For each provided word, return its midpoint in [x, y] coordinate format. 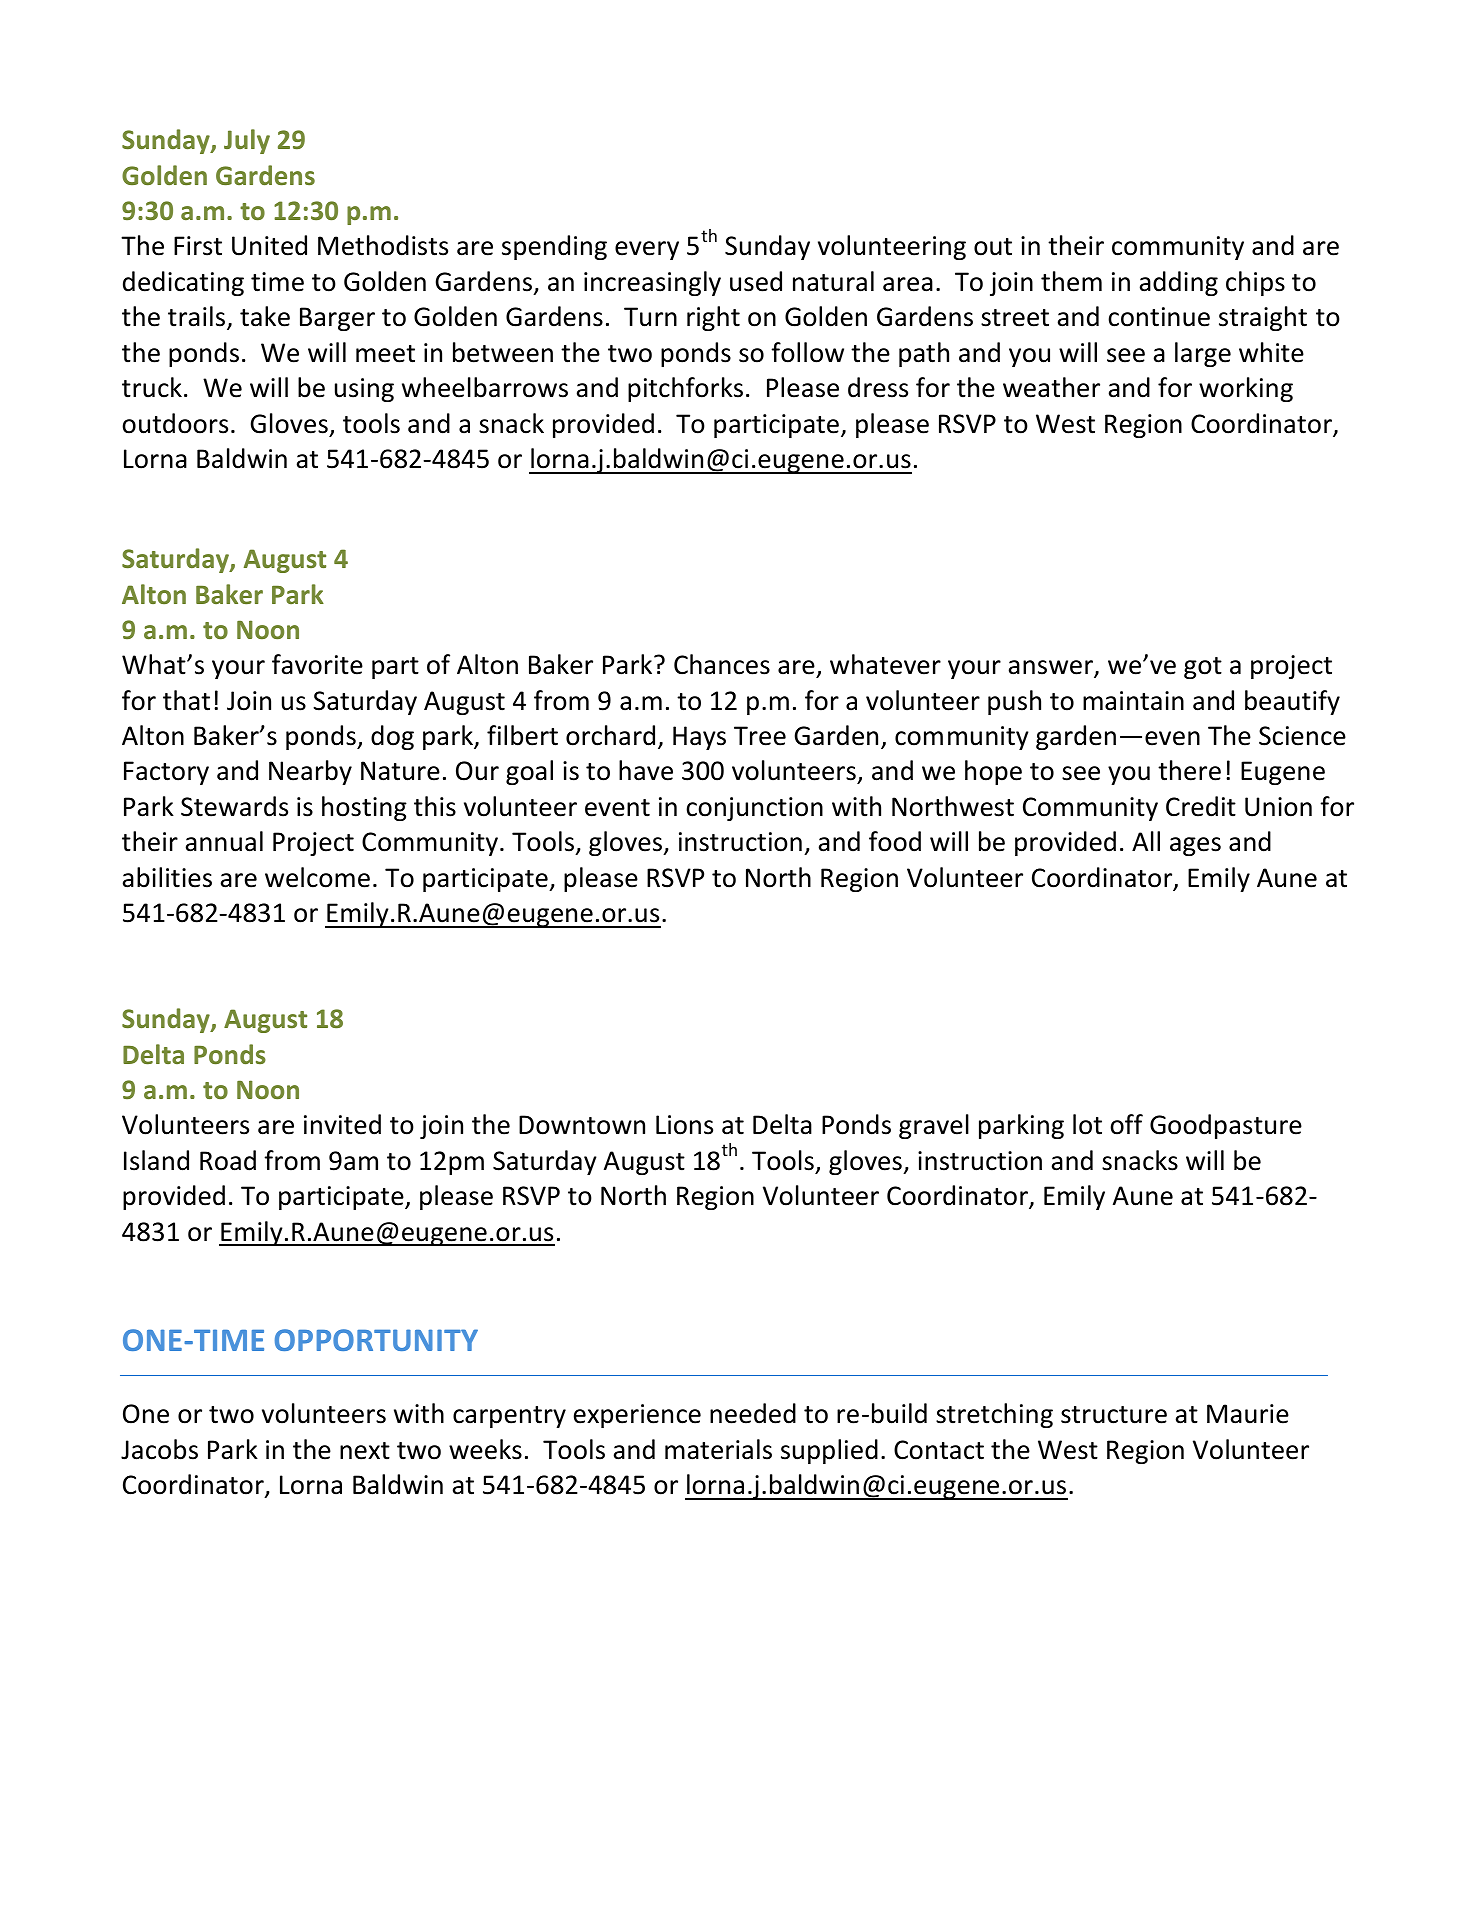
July [247, 141]
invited [342, 1124]
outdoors [175, 423]
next [365, 1451]
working [1246, 389]
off [1126, 1124]
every [647, 250]
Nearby [310, 772]
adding [1179, 283]
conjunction [754, 809]
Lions [684, 1125]
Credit [1201, 806]
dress [878, 387]
